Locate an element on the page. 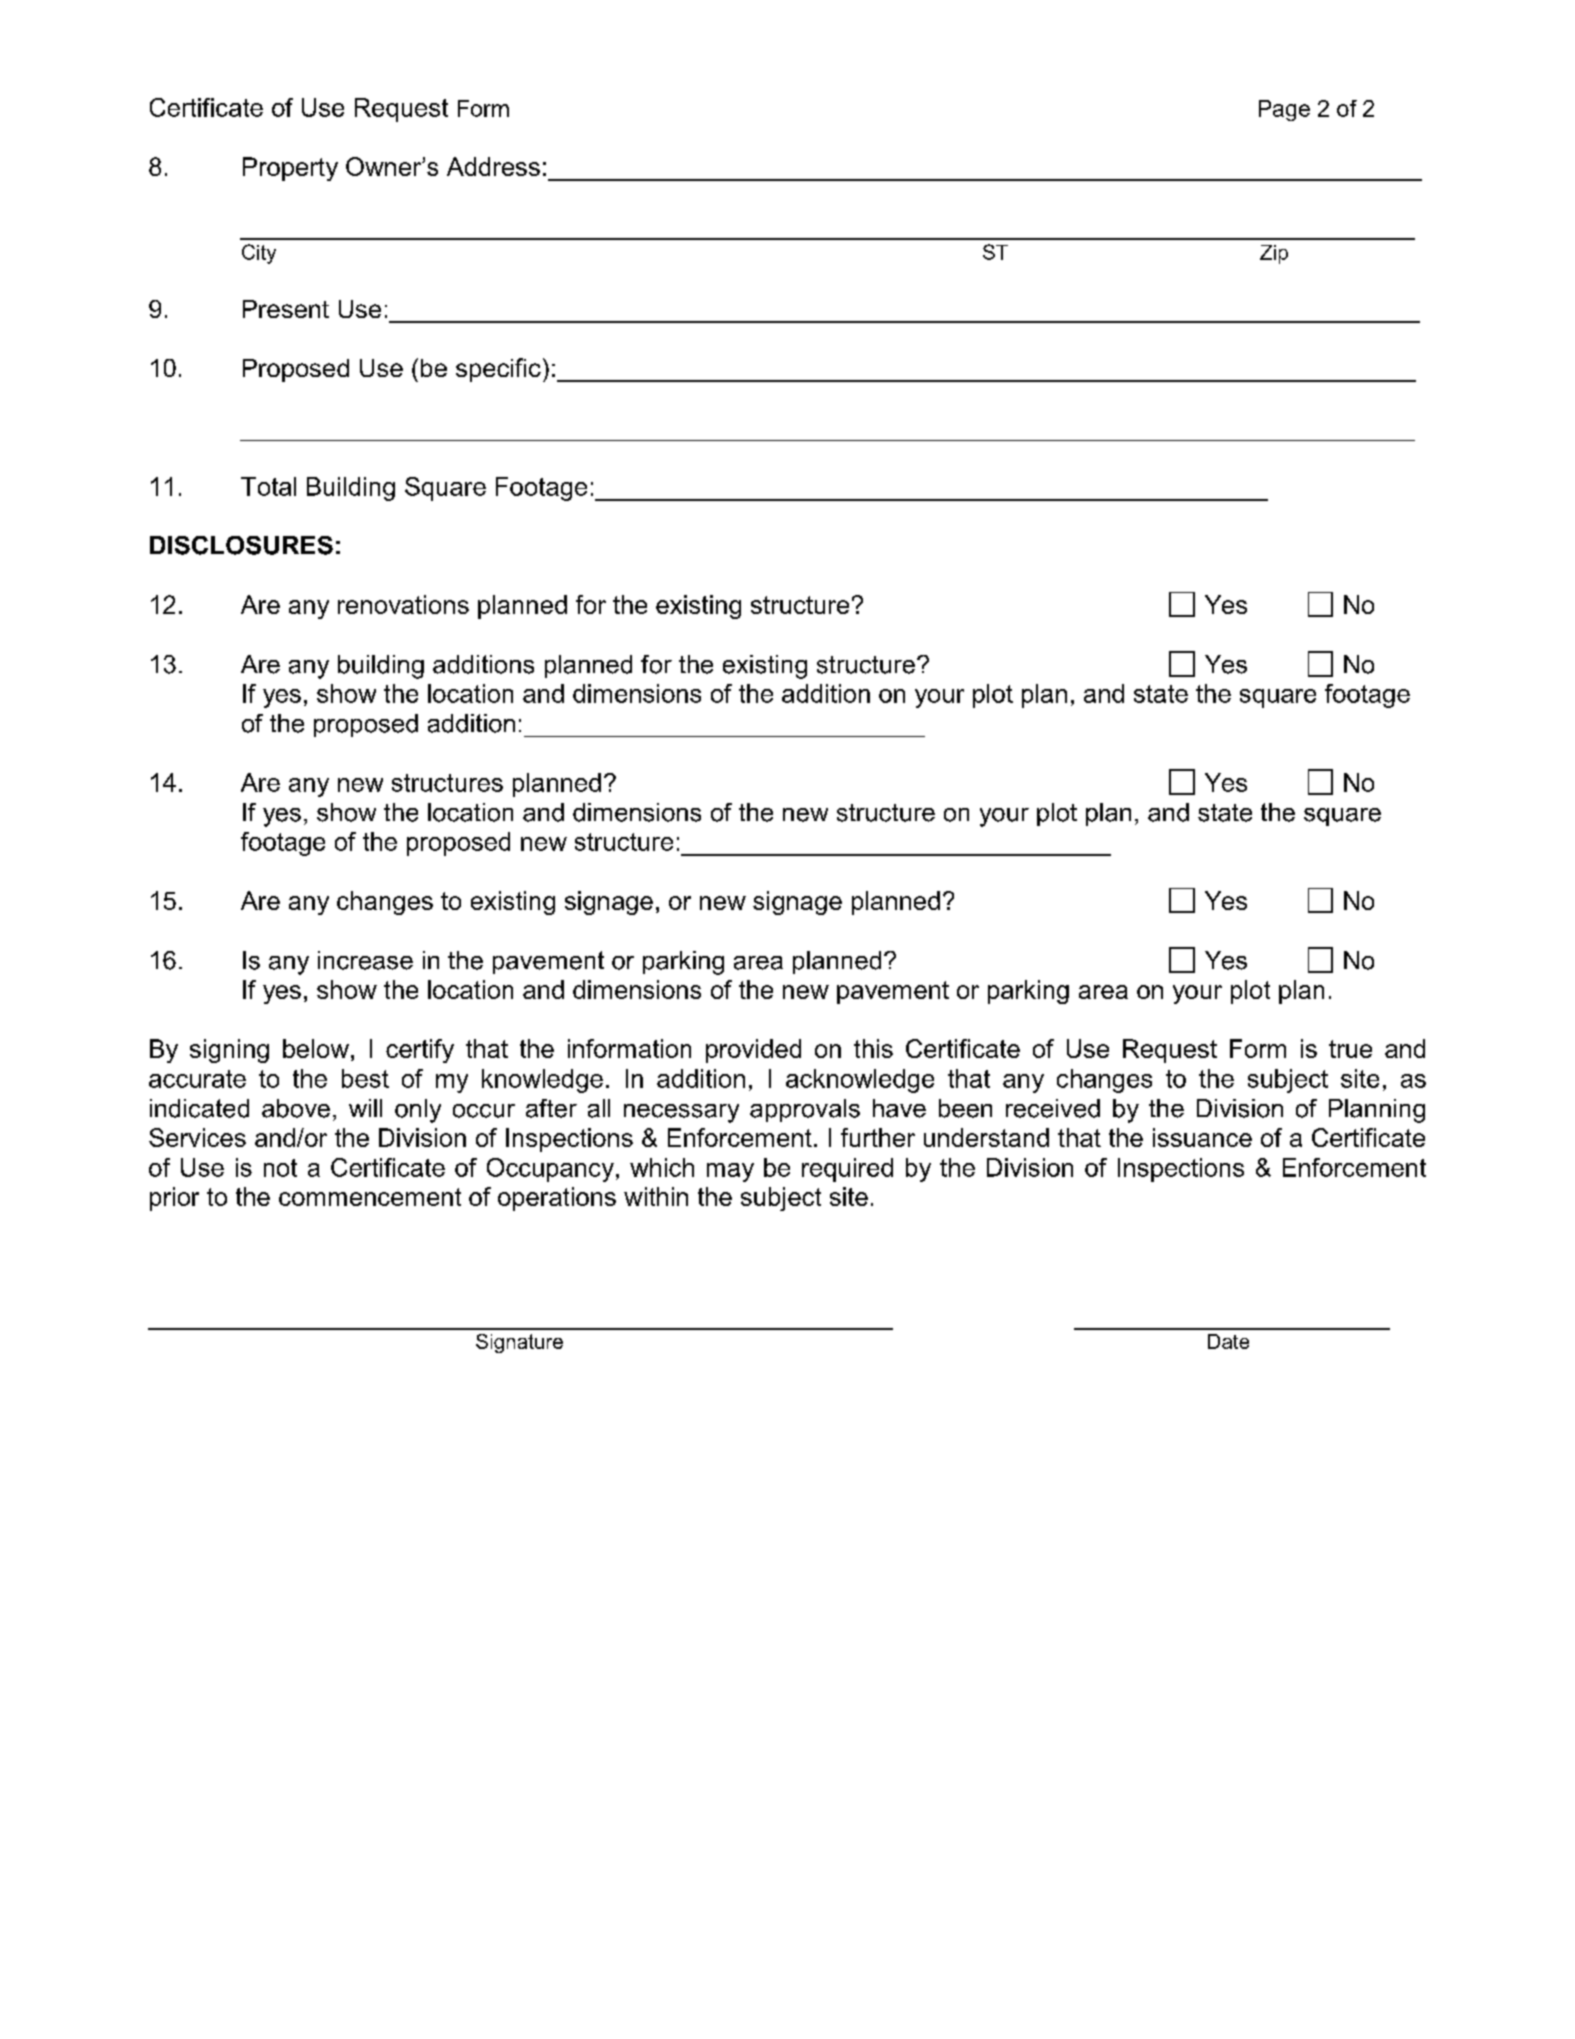  best is located at coordinates (365, 1078).
